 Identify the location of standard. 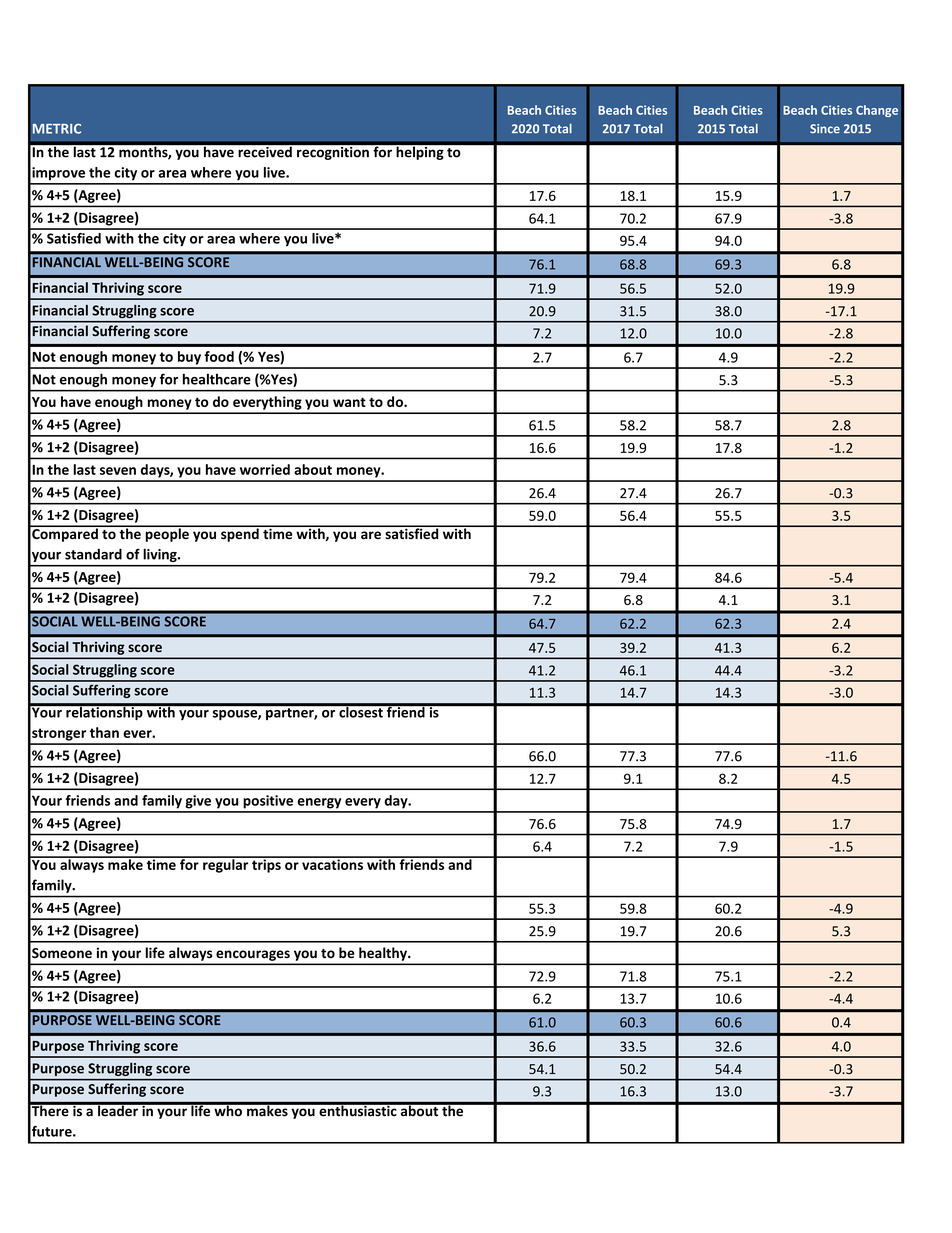
(93, 554).
